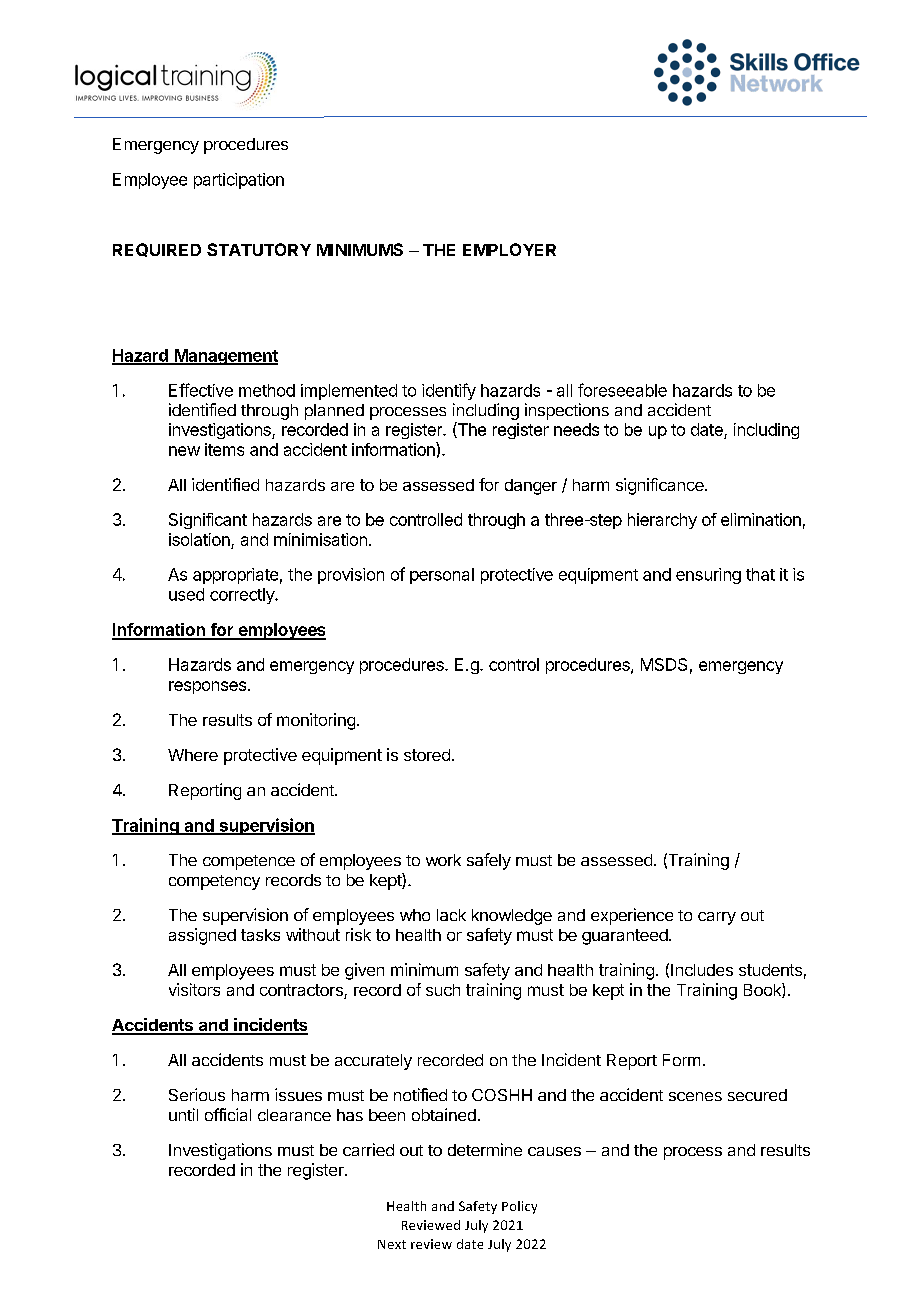 The image size is (924, 1308). What do you see at coordinates (664, 664) in the document?
I see `MSDS` at bounding box center [664, 664].
